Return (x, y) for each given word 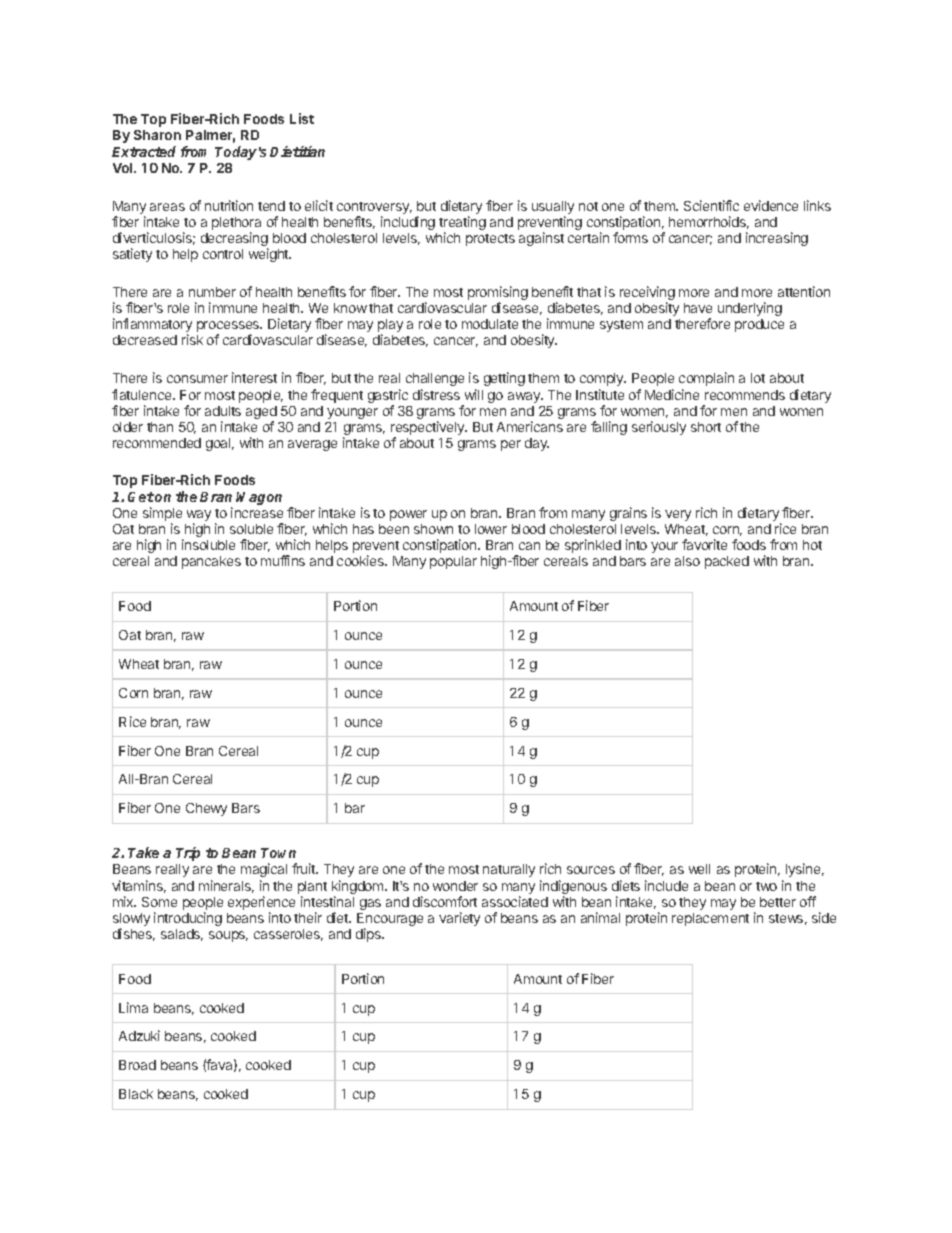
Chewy (206, 809)
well (699, 869)
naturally (509, 870)
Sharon (157, 135)
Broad (137, 1065)
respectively (429, 429)
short (706, 427)
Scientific (711, 205)
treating (462, 224)
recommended (157, 443)
